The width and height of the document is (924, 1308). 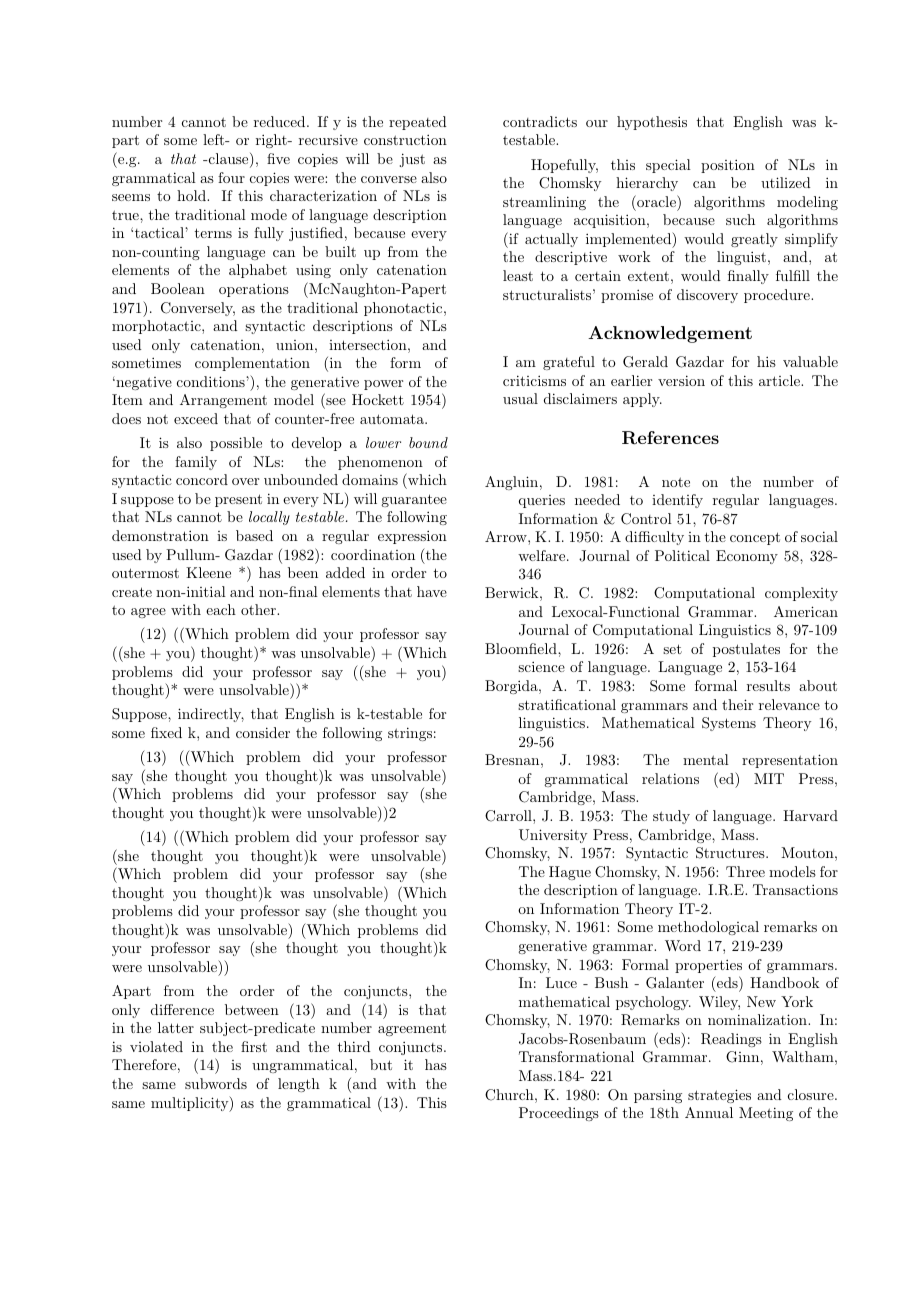 What do you see at coordinates (432, 591) in the document?
I see `have` at bounding box center [432, 591].
